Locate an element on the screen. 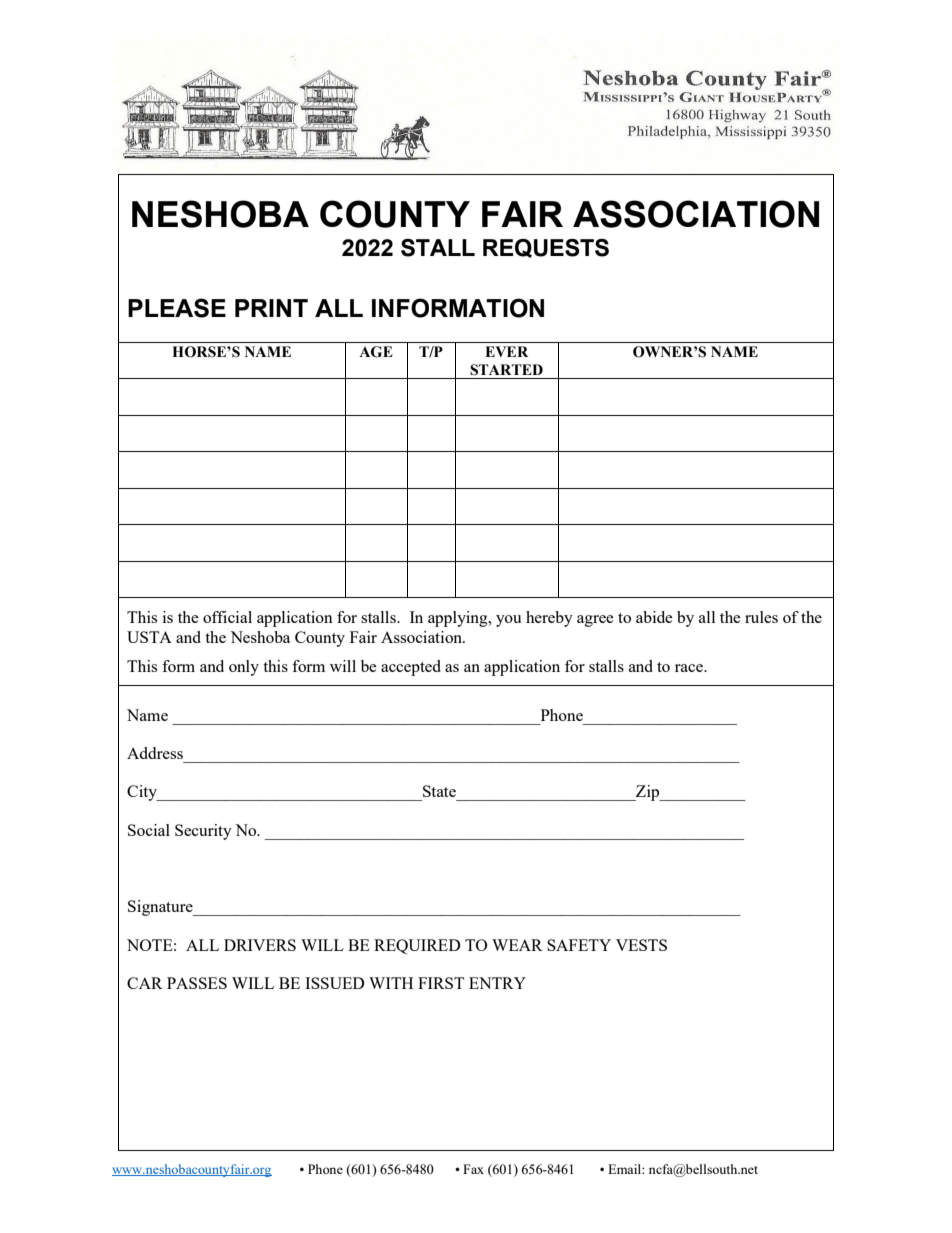 This screenshot has height=1233, width=952. abide is located at coordinates (654, 617).
